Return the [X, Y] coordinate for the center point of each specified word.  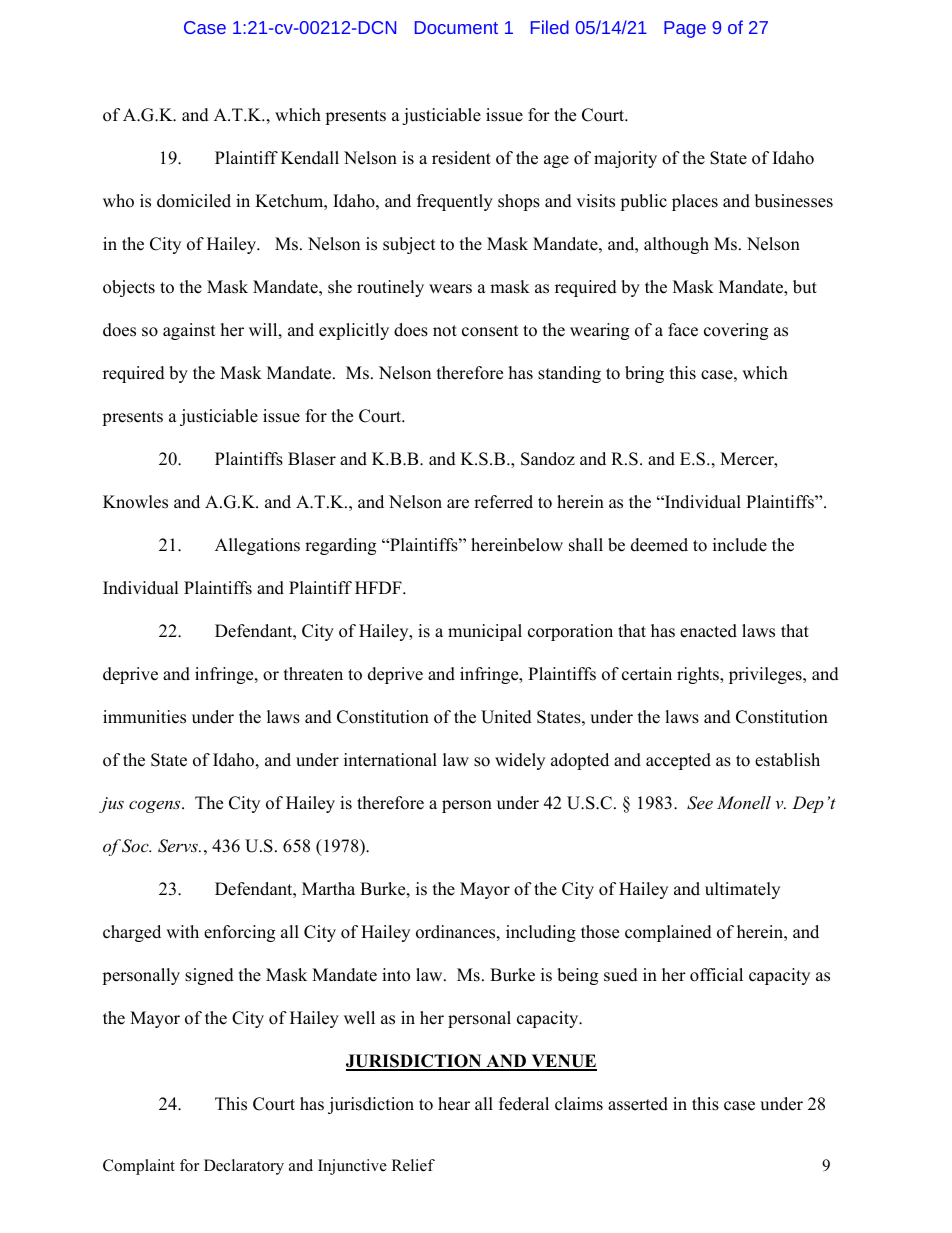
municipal [485, 632]
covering [736, 331]
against [189, 331]
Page [685, 29]
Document [456, 27]
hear [454, 1104]
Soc [136, 846]
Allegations [257, 546]
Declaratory [244, 1167]
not [445, 331]
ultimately [742, 890]
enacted [708, 631]
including [541, 933]
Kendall [310, 158]
